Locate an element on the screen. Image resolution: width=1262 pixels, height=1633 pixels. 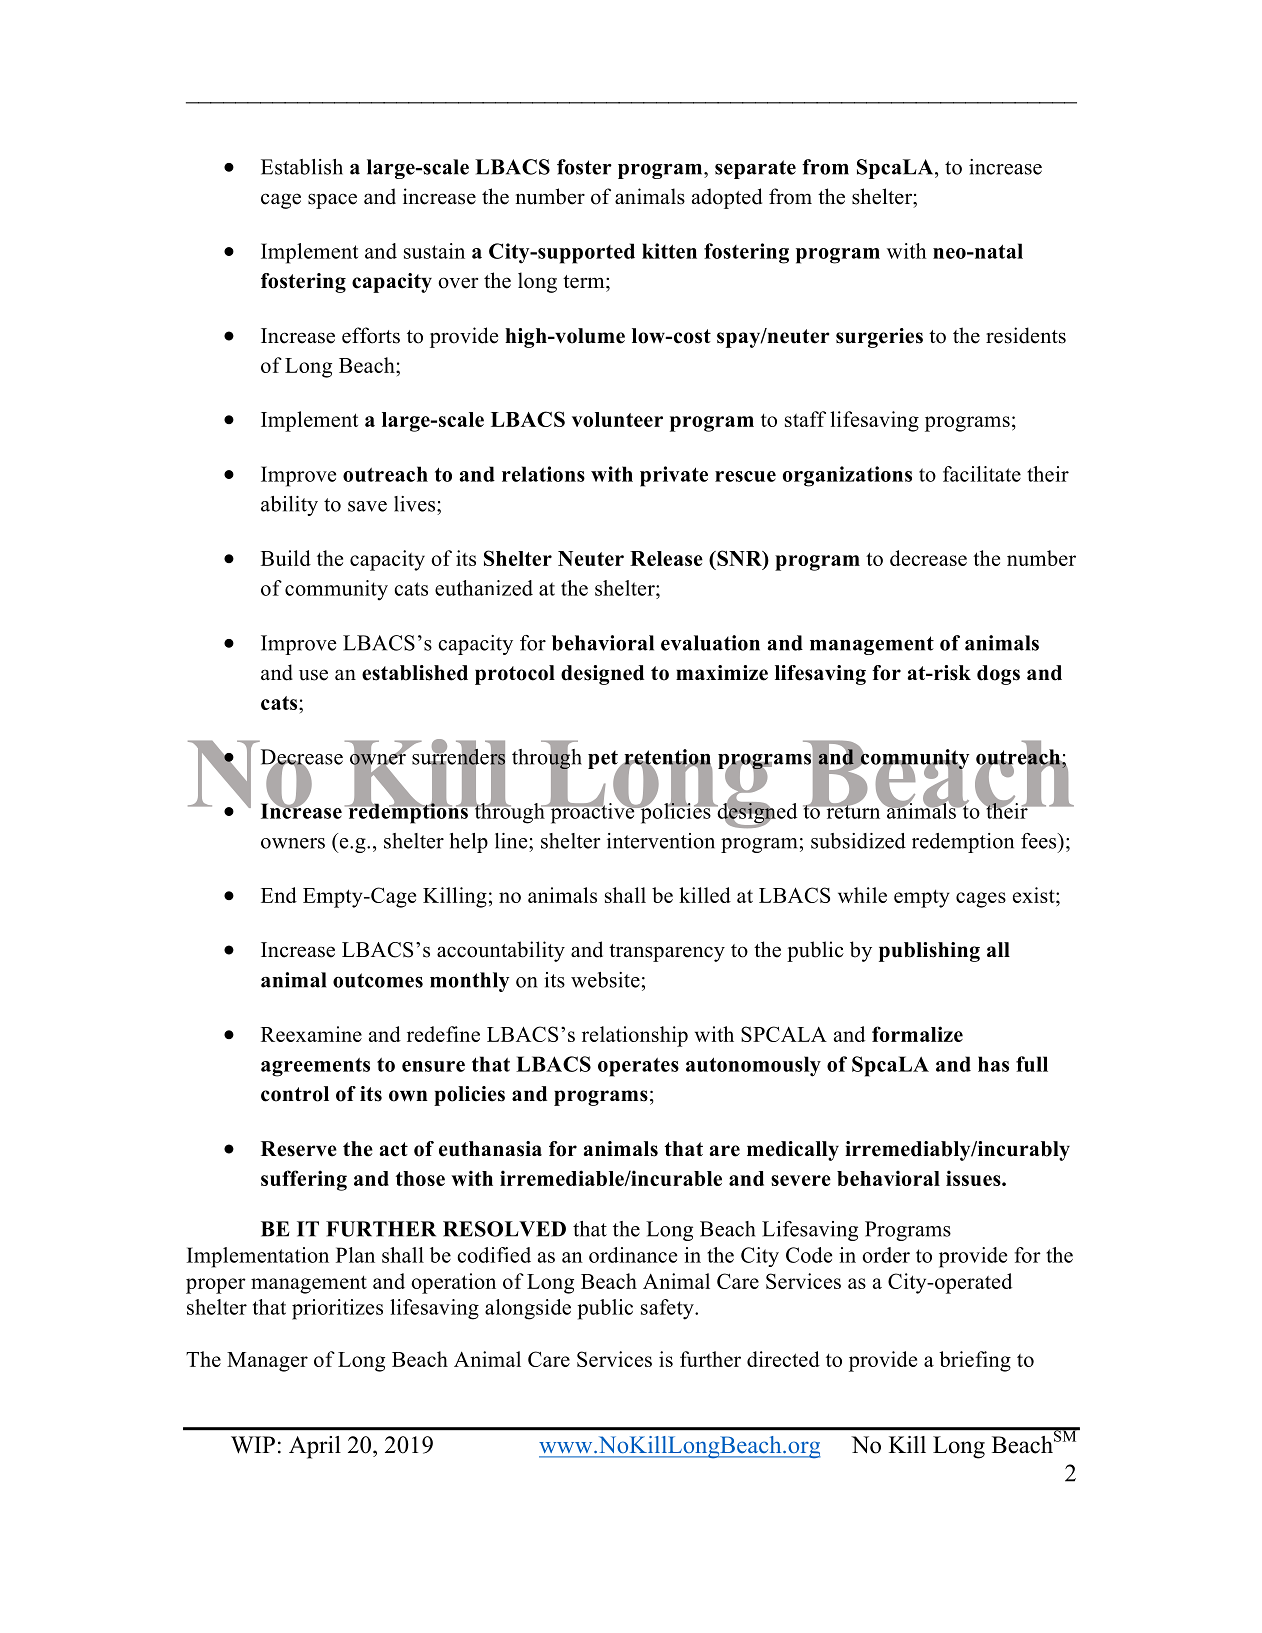
facilitate is located at coordinates (982, 474).
